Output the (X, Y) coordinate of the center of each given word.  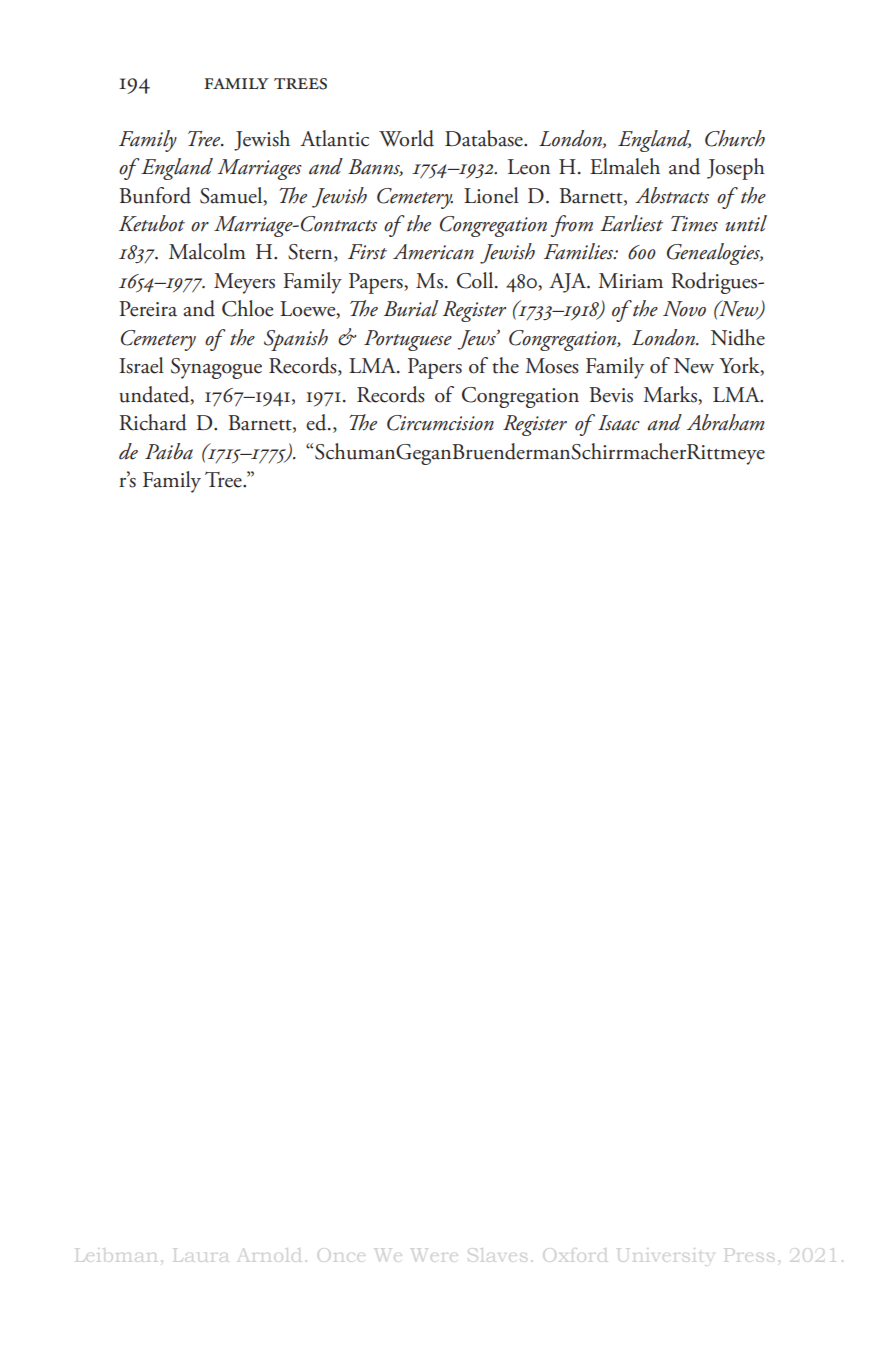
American (433, 252)
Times (694, 224)
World (406, 138)
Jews (477, 340)
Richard (153, 422)
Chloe (247, 308)
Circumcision (440, 423)
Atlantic (334, 138)
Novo (684, 309)
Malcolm (207, 251)
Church (735, 138)
